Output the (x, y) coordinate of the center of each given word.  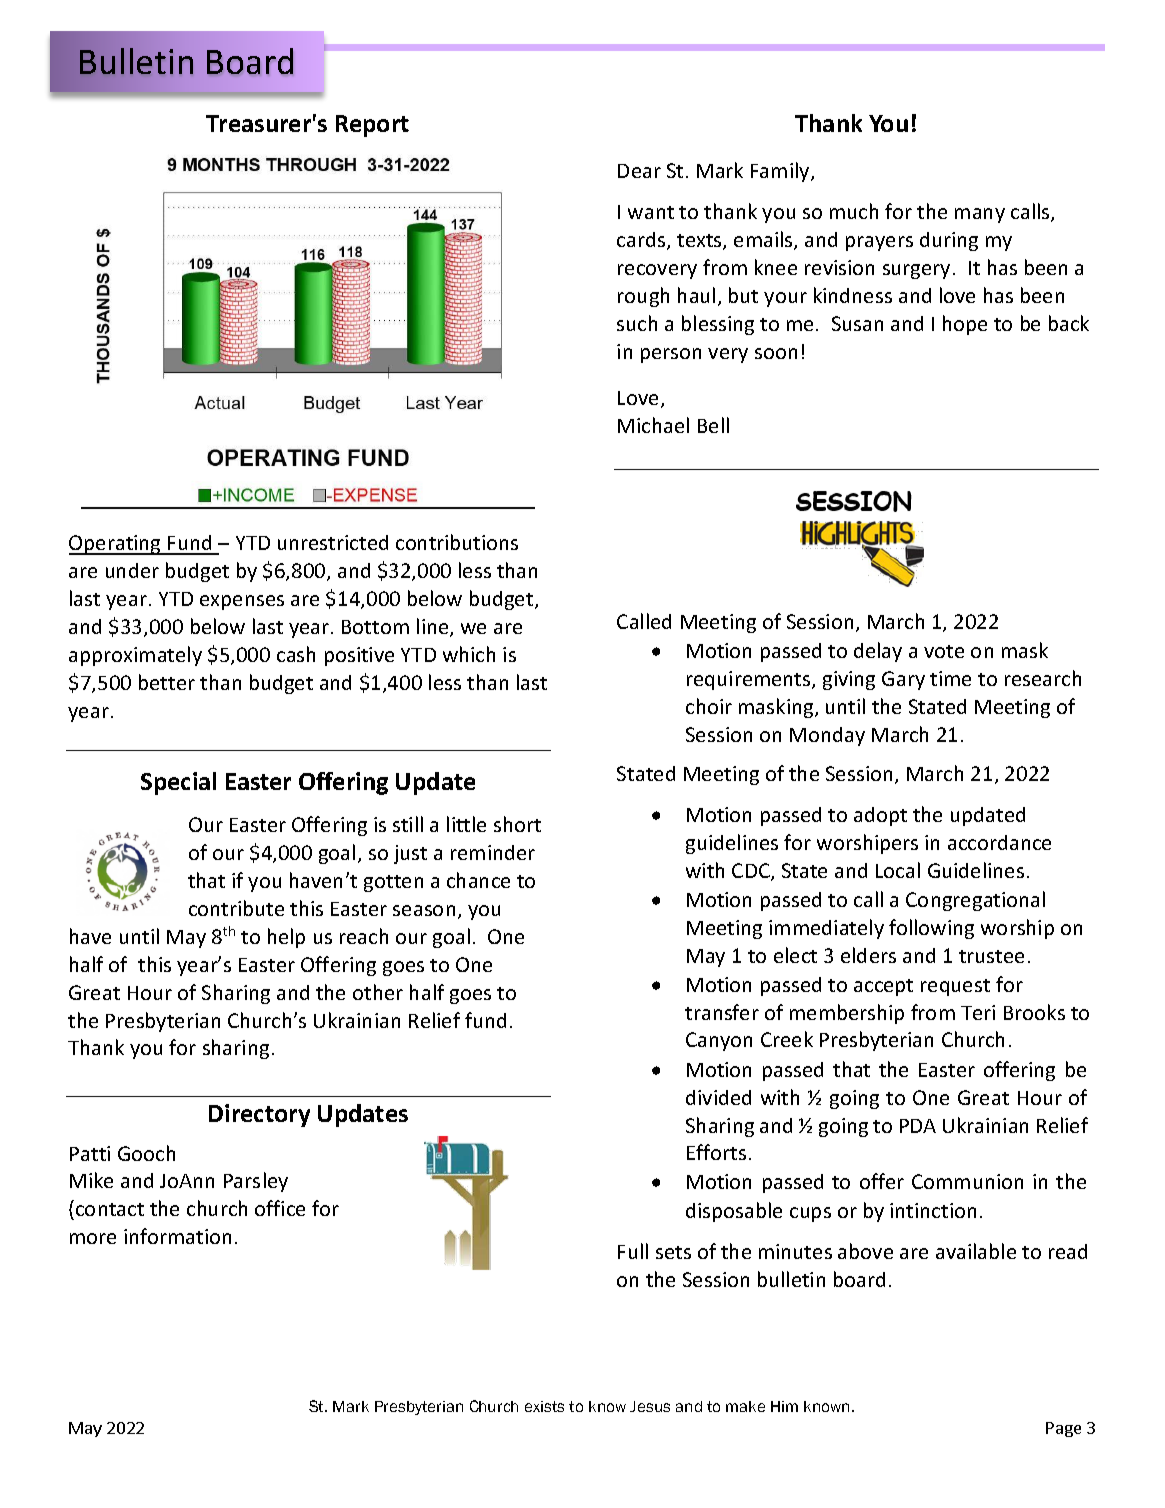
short (517, 824)
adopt (880, 816)
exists (544, 1406)
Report (372, 126)
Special (178, 783)
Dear (639, 171)
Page (1063, 1429)
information (177, 1236)
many (980, 215)
